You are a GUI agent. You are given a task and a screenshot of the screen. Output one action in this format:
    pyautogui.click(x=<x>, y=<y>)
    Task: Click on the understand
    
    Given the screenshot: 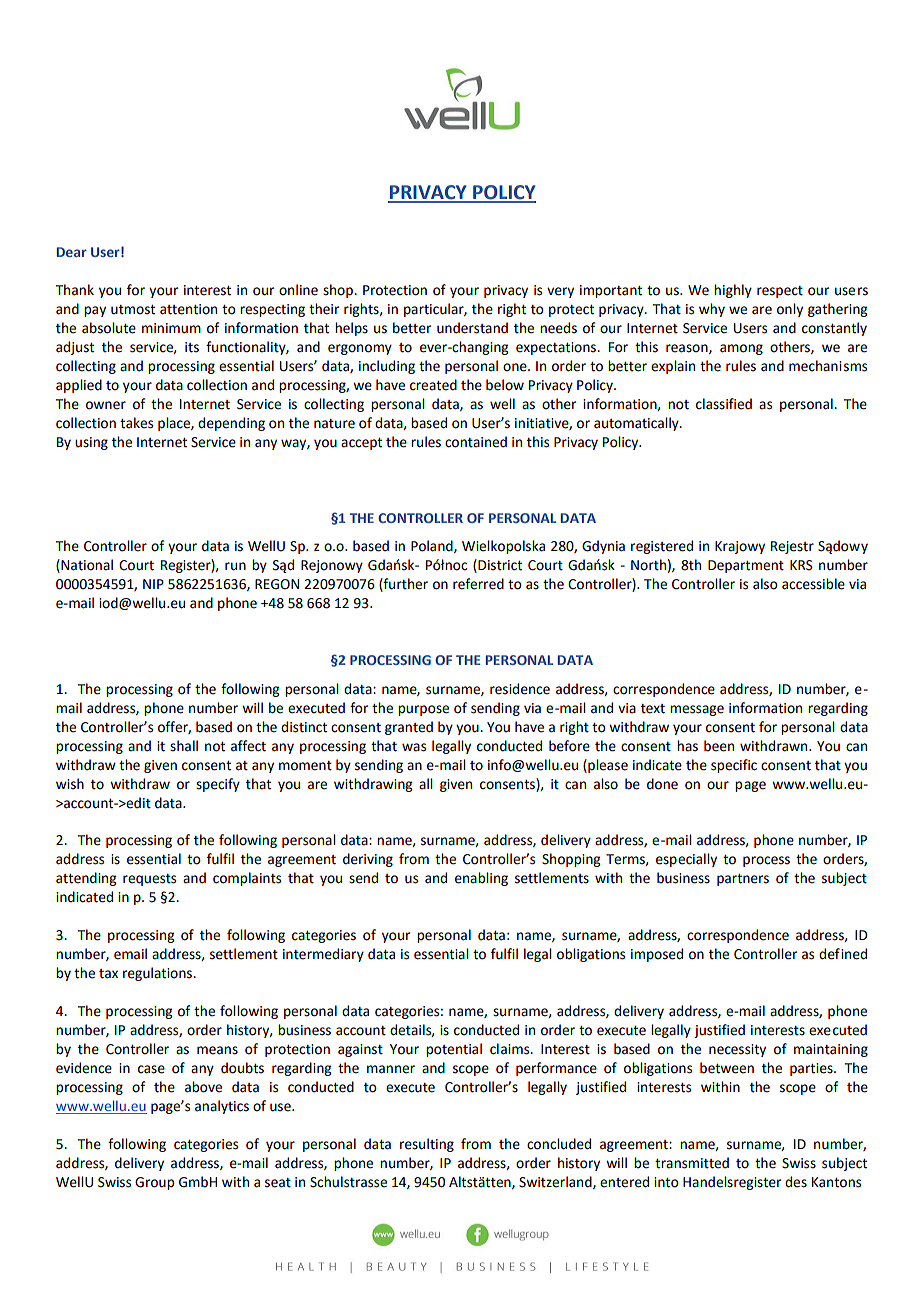 What is the action you would take?
    pyautogui.click(x=472, y=328)
